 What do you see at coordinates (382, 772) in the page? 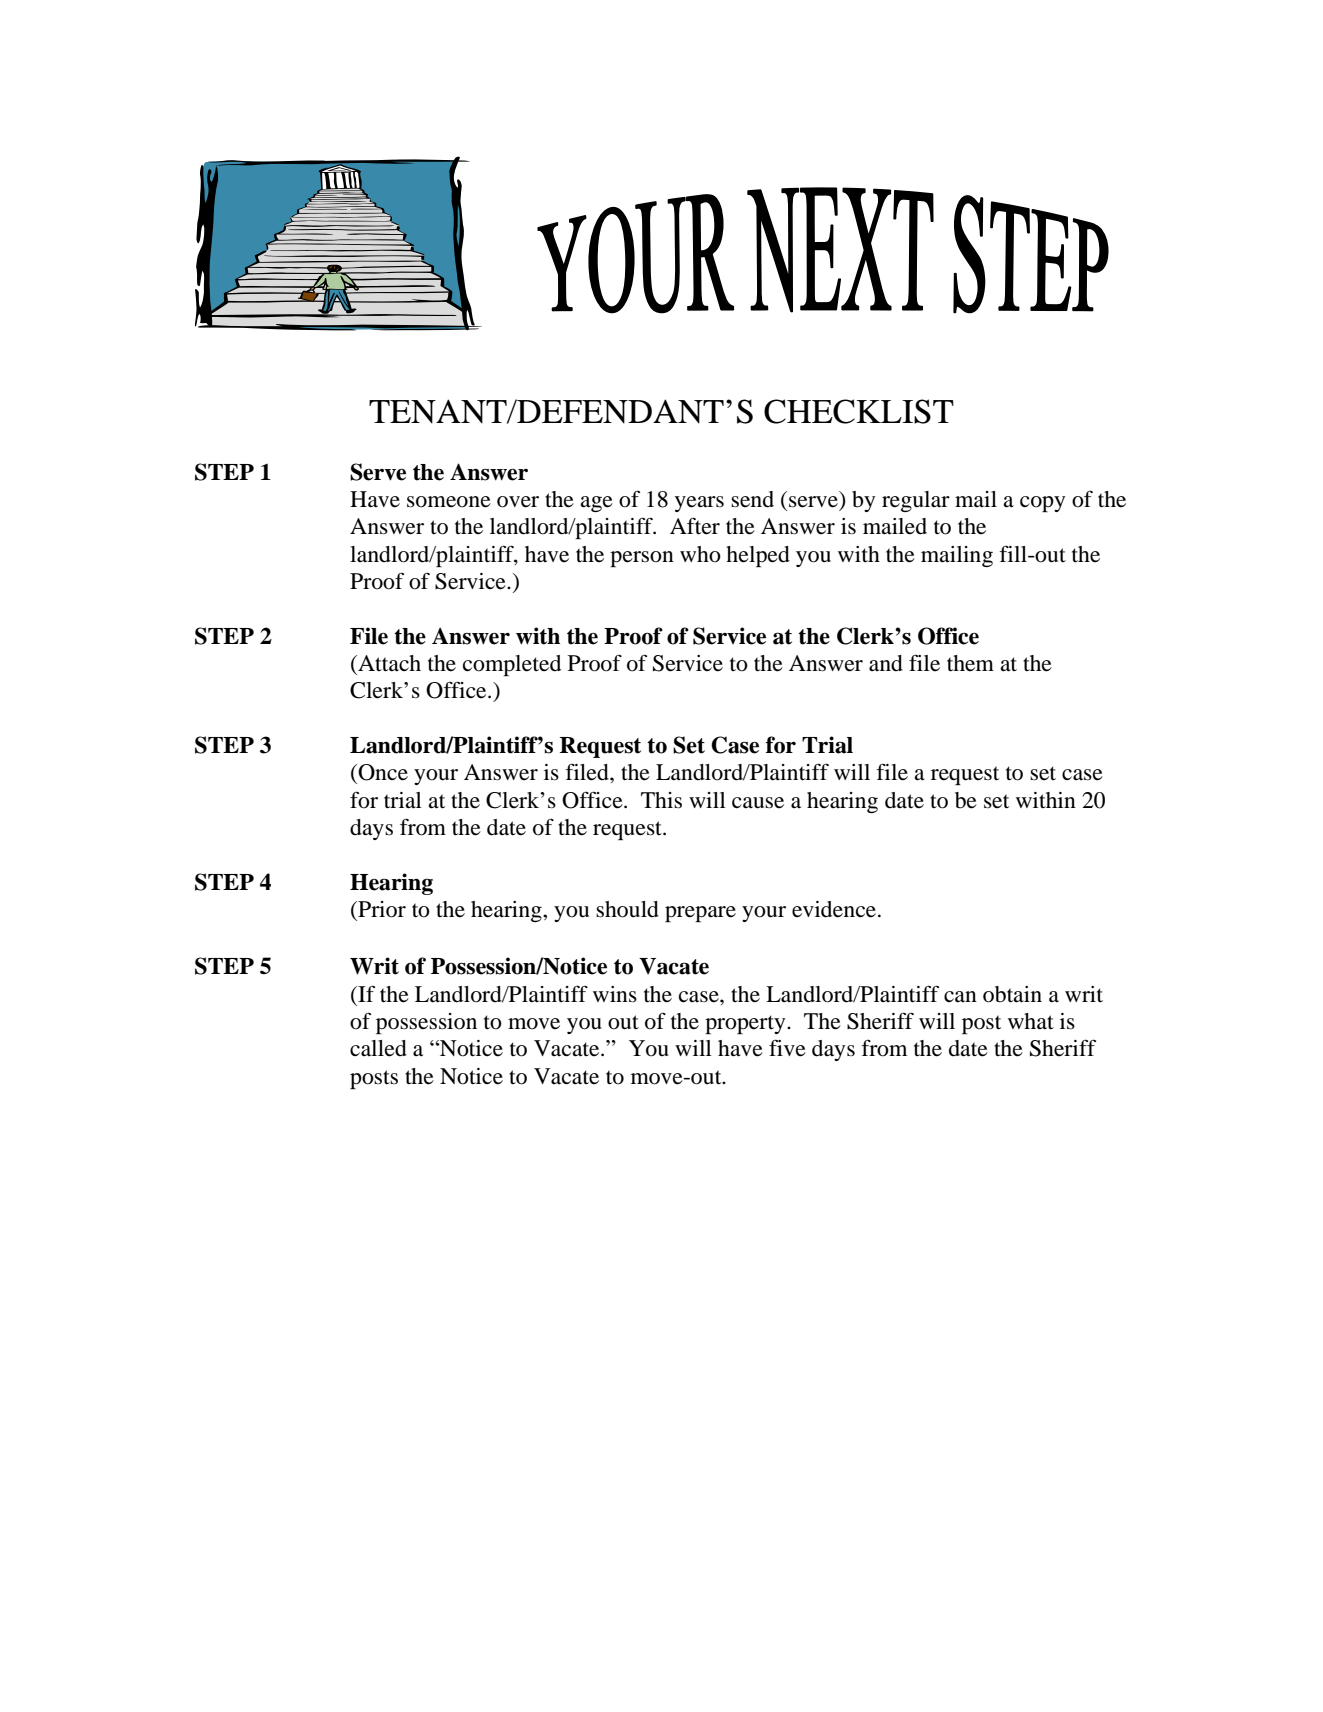
I see `Once` at bounding box center [382, 772].
